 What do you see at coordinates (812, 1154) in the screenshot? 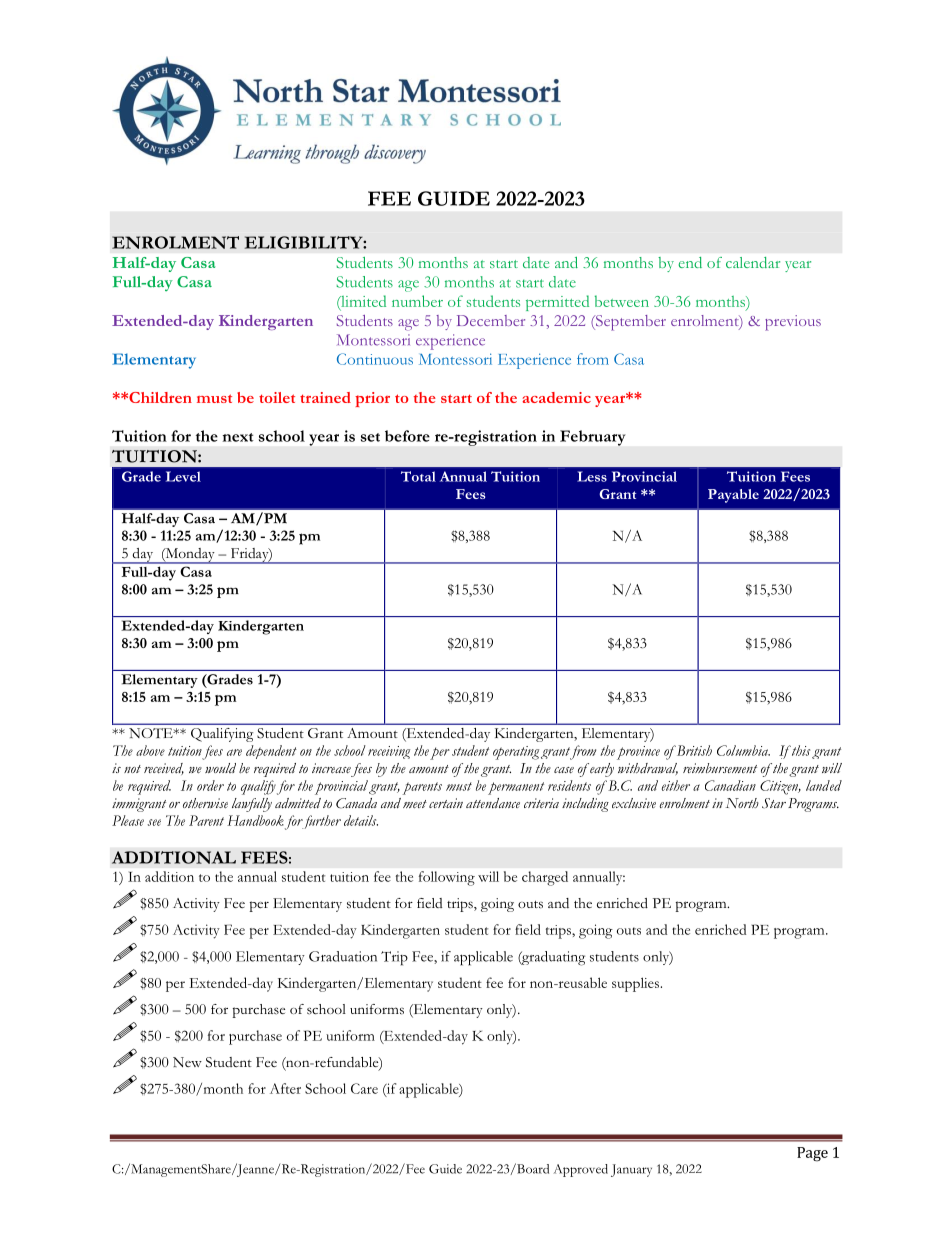
I see `Page` at bounding box center [812, 1154].
